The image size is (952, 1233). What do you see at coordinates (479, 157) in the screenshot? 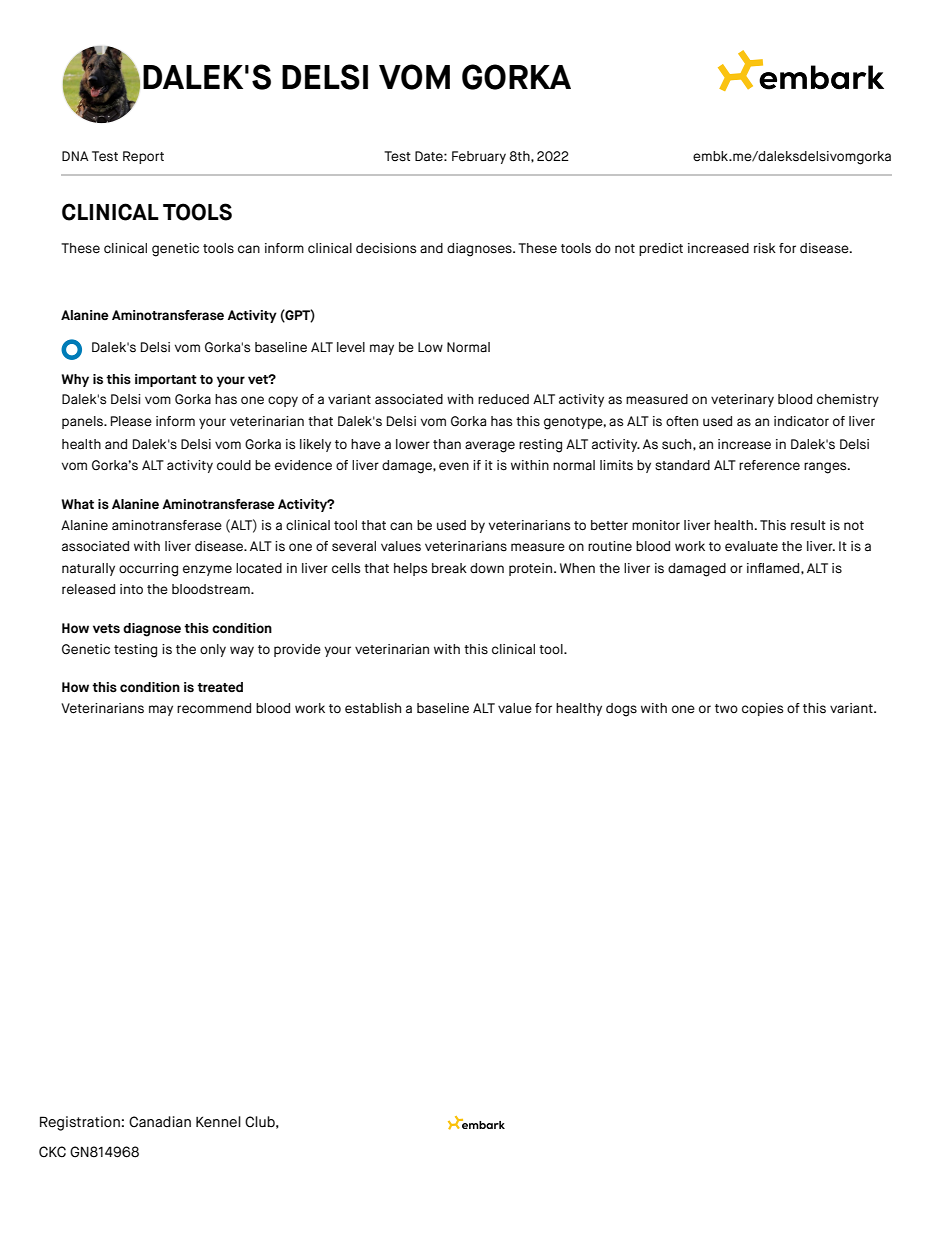
I see `February` at bounding box center [479, 157].
